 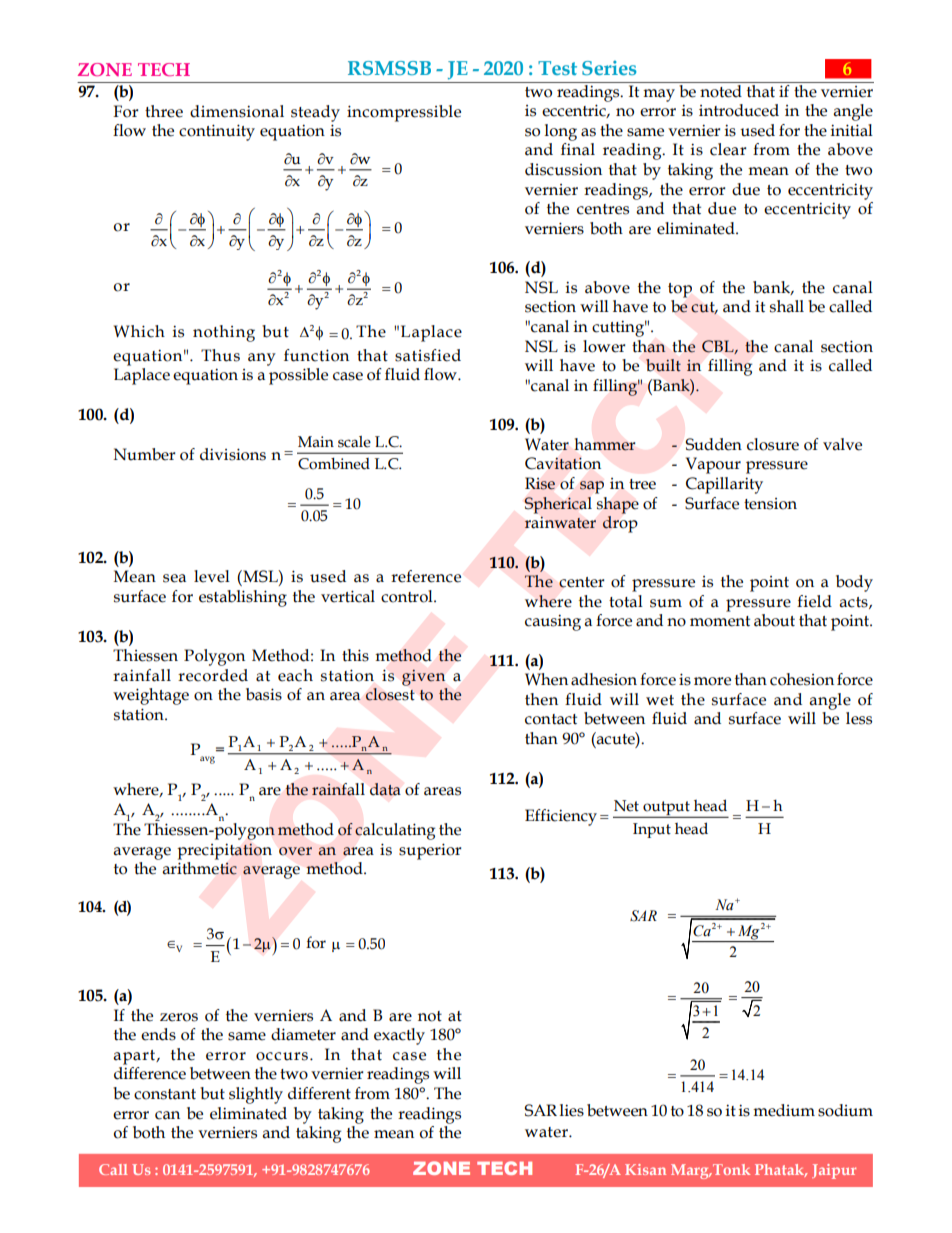 What do you see at coordinates (224, 851) in the screenshot?
I see `precipitation` at bounding box center [224, 851].
